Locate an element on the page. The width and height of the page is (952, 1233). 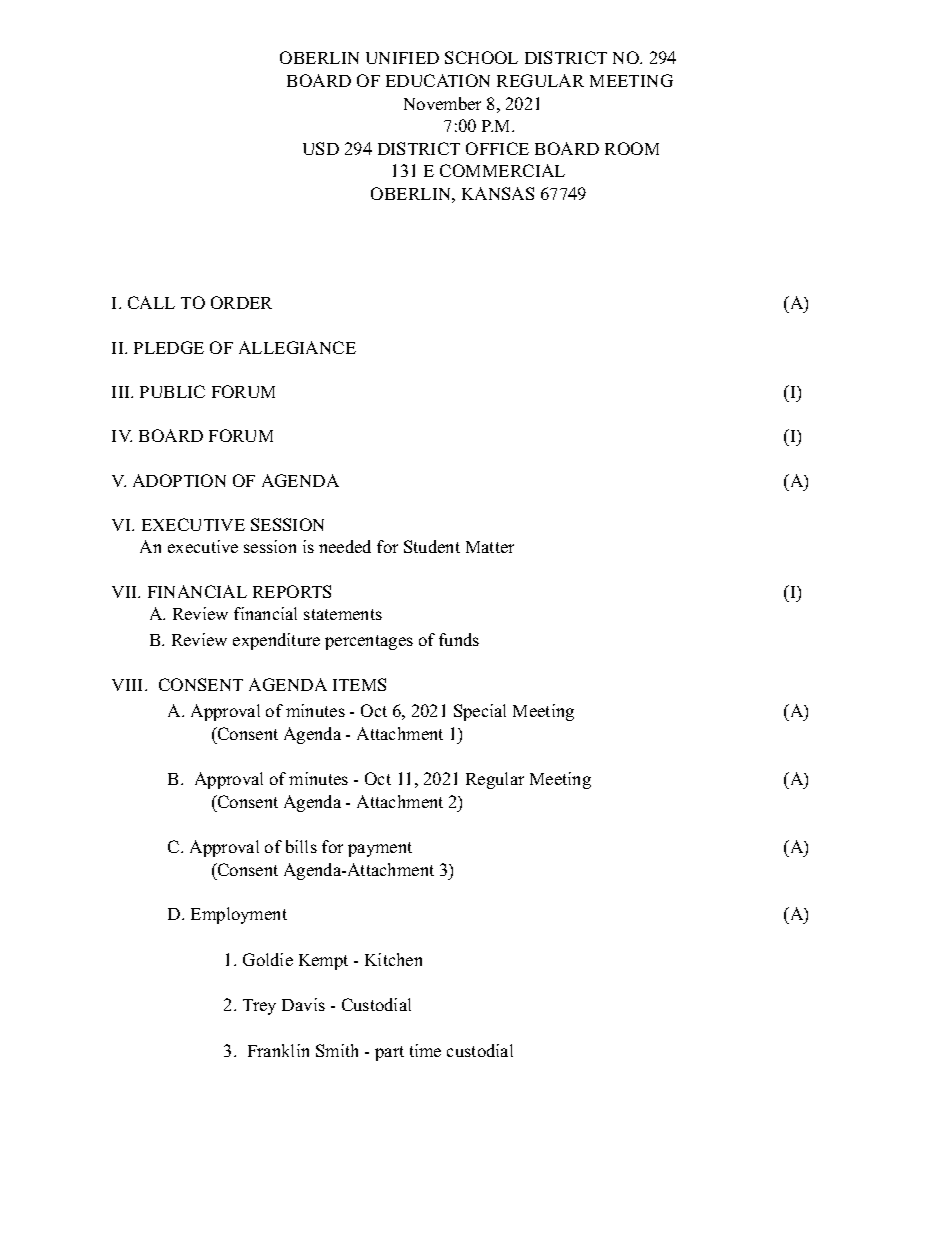
ROOM is located at coordinates (632, 148).
